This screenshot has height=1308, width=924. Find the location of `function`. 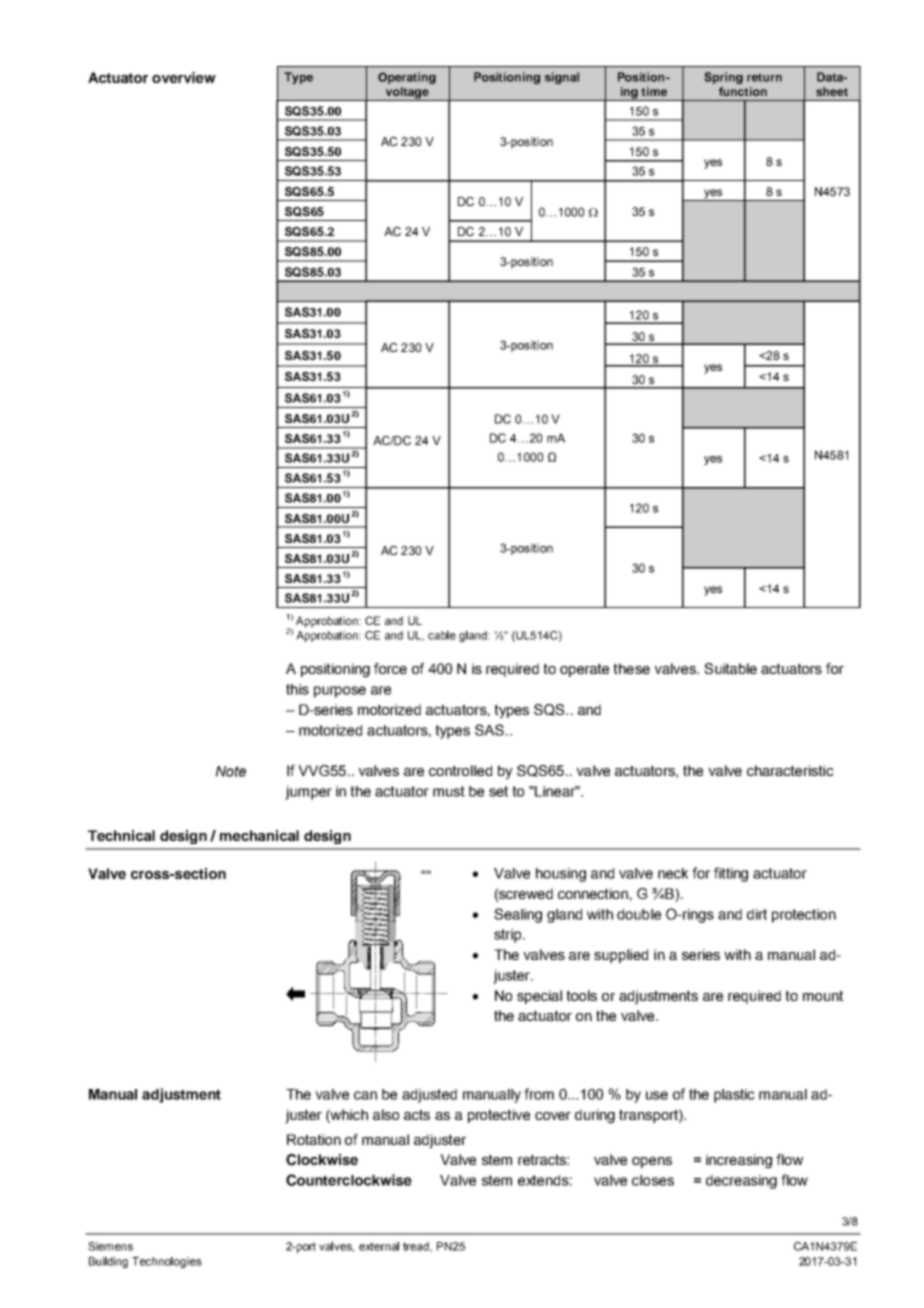

function is located at coordinates (743, 91).
